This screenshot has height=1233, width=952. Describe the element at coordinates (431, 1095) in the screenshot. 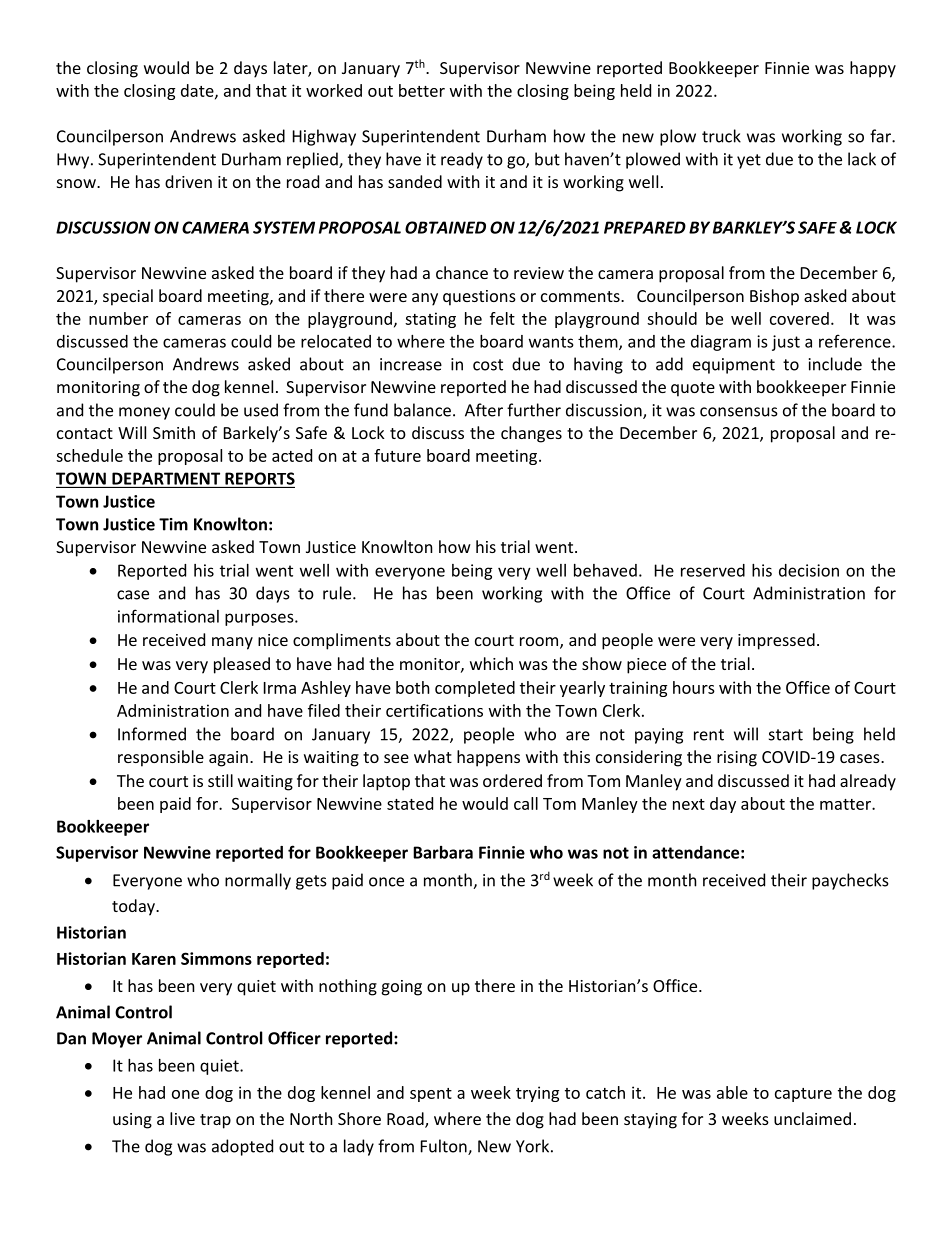

I see `spent` at that location.
